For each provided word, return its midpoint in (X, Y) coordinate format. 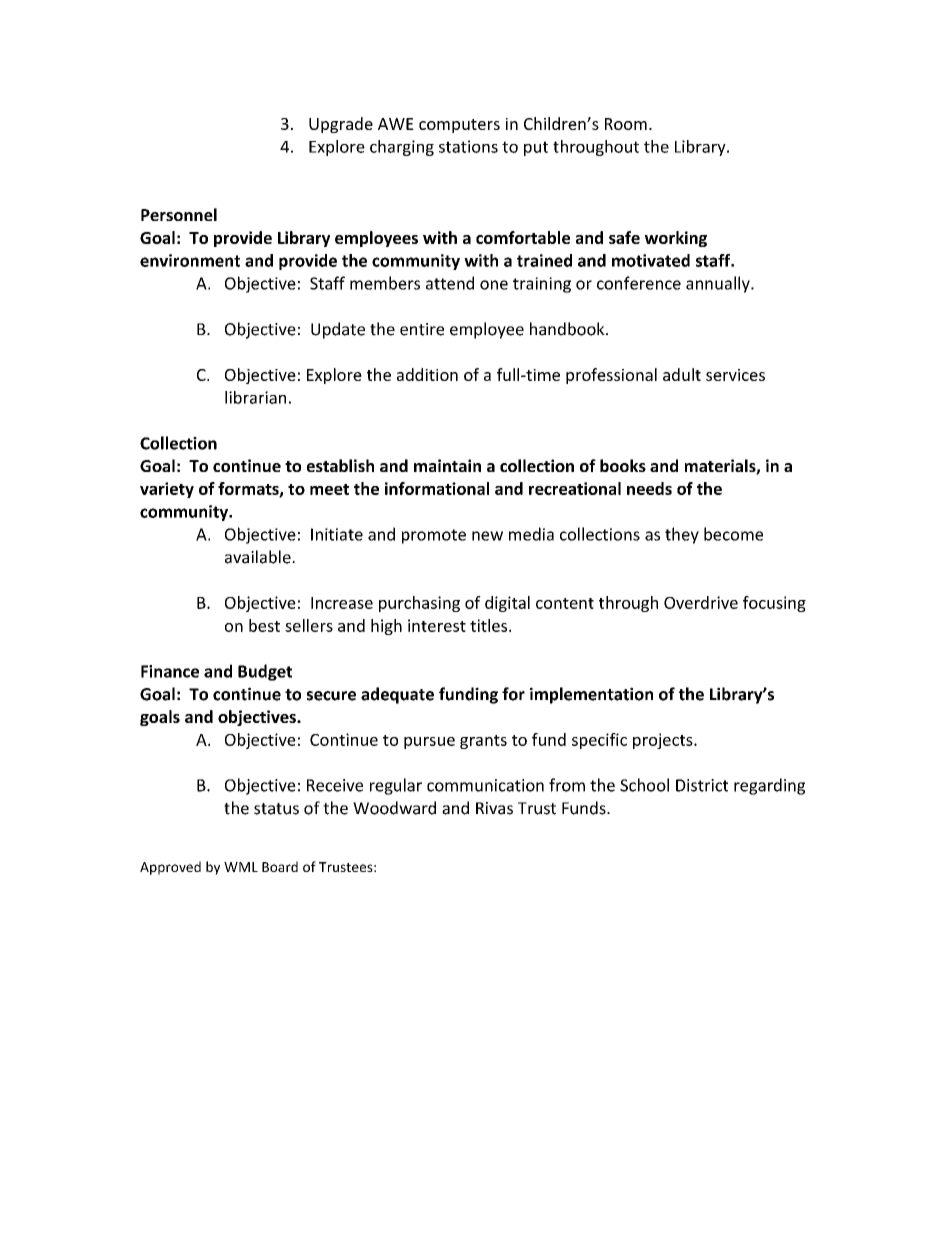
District (702, 785)
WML (241, 867)
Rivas (494, 808)
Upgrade (341, 125)
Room (626, 124)
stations (468, 146)
